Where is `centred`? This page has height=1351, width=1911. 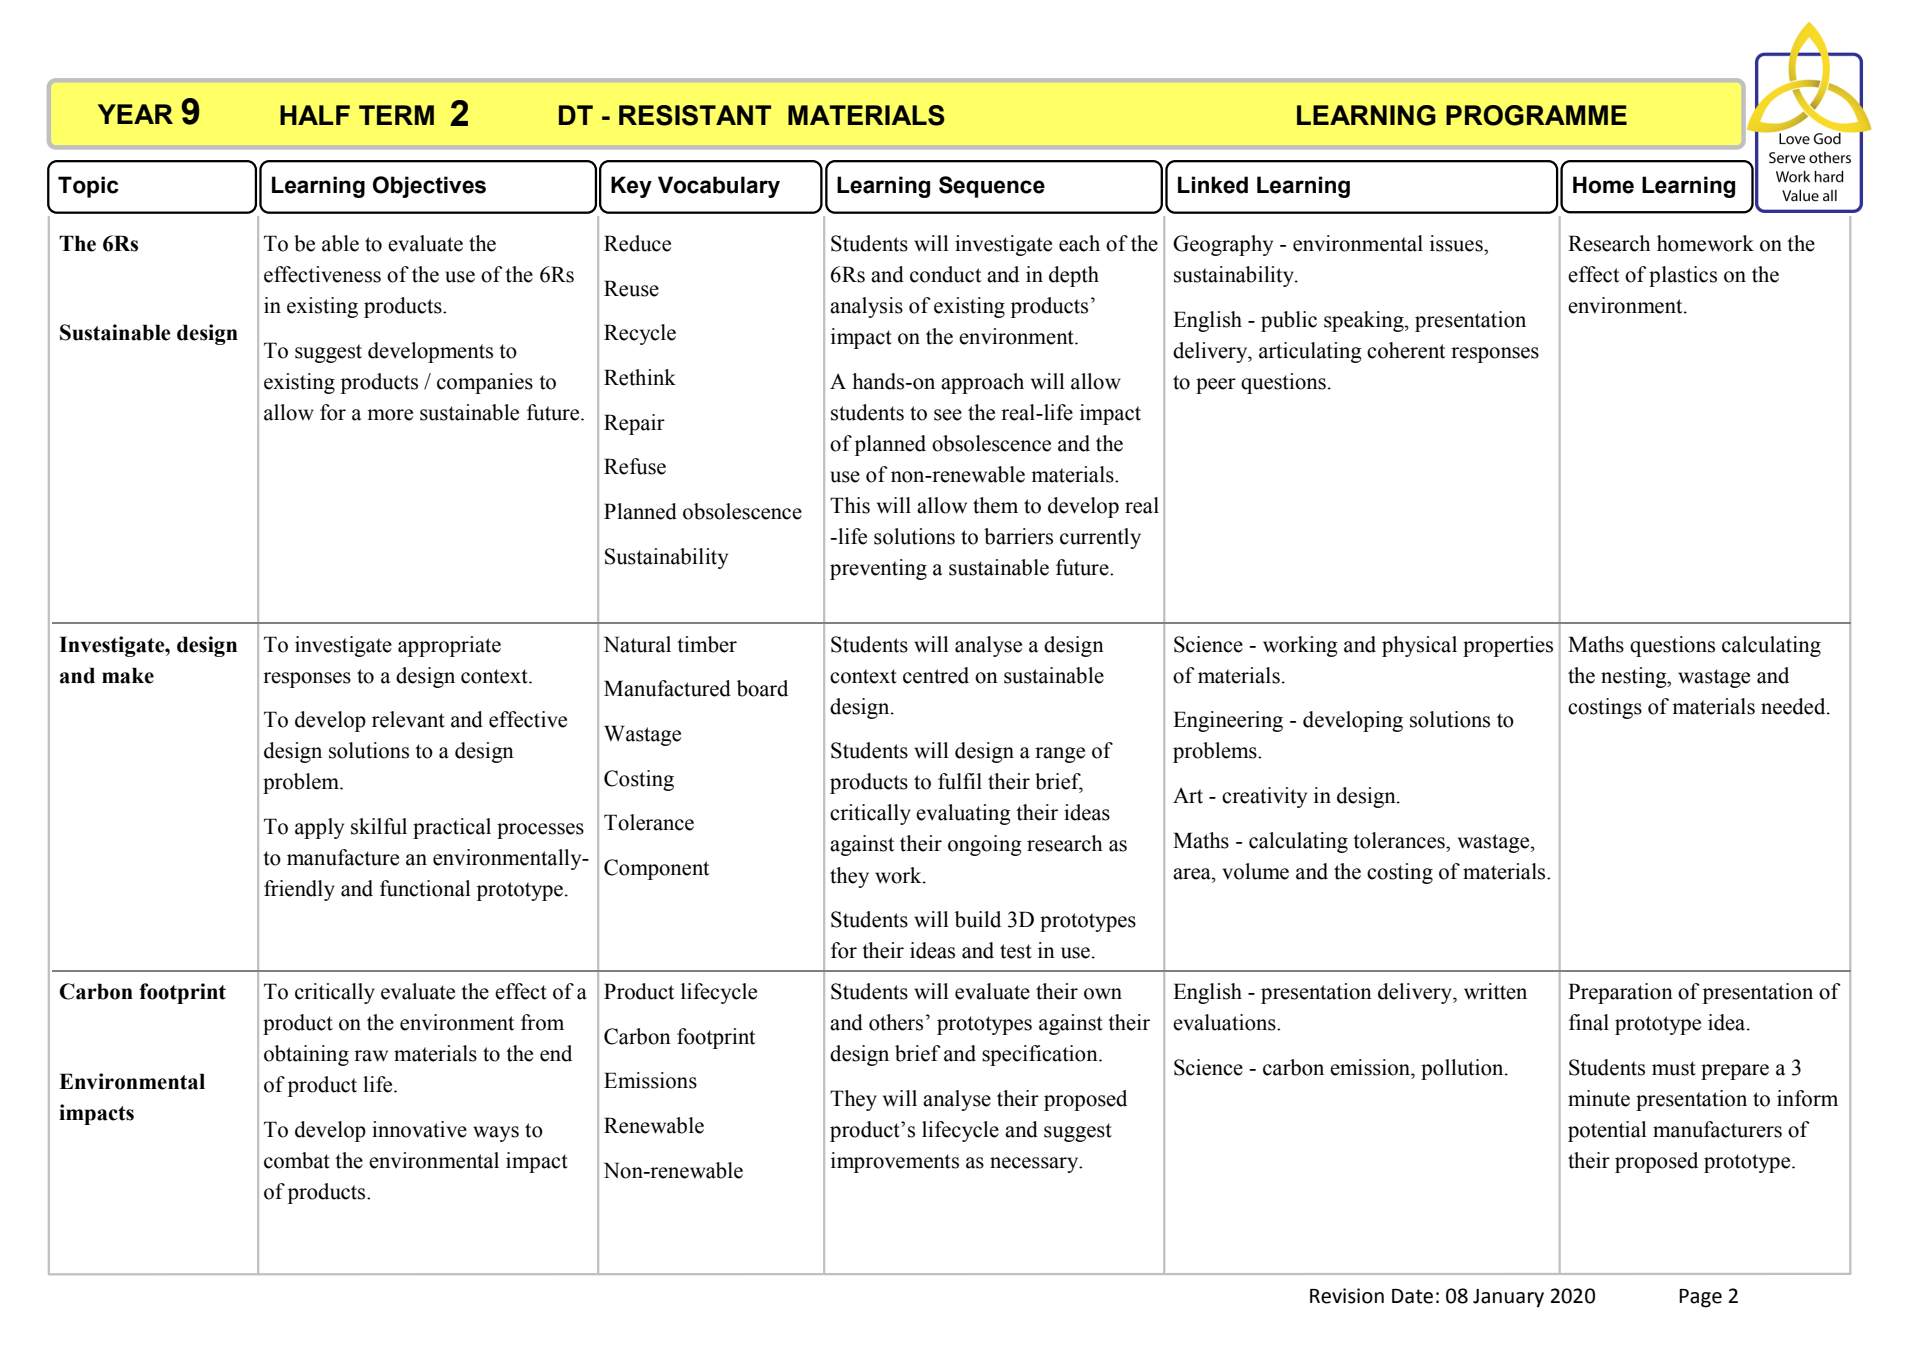
centred is located at coordinates (936, 675).
